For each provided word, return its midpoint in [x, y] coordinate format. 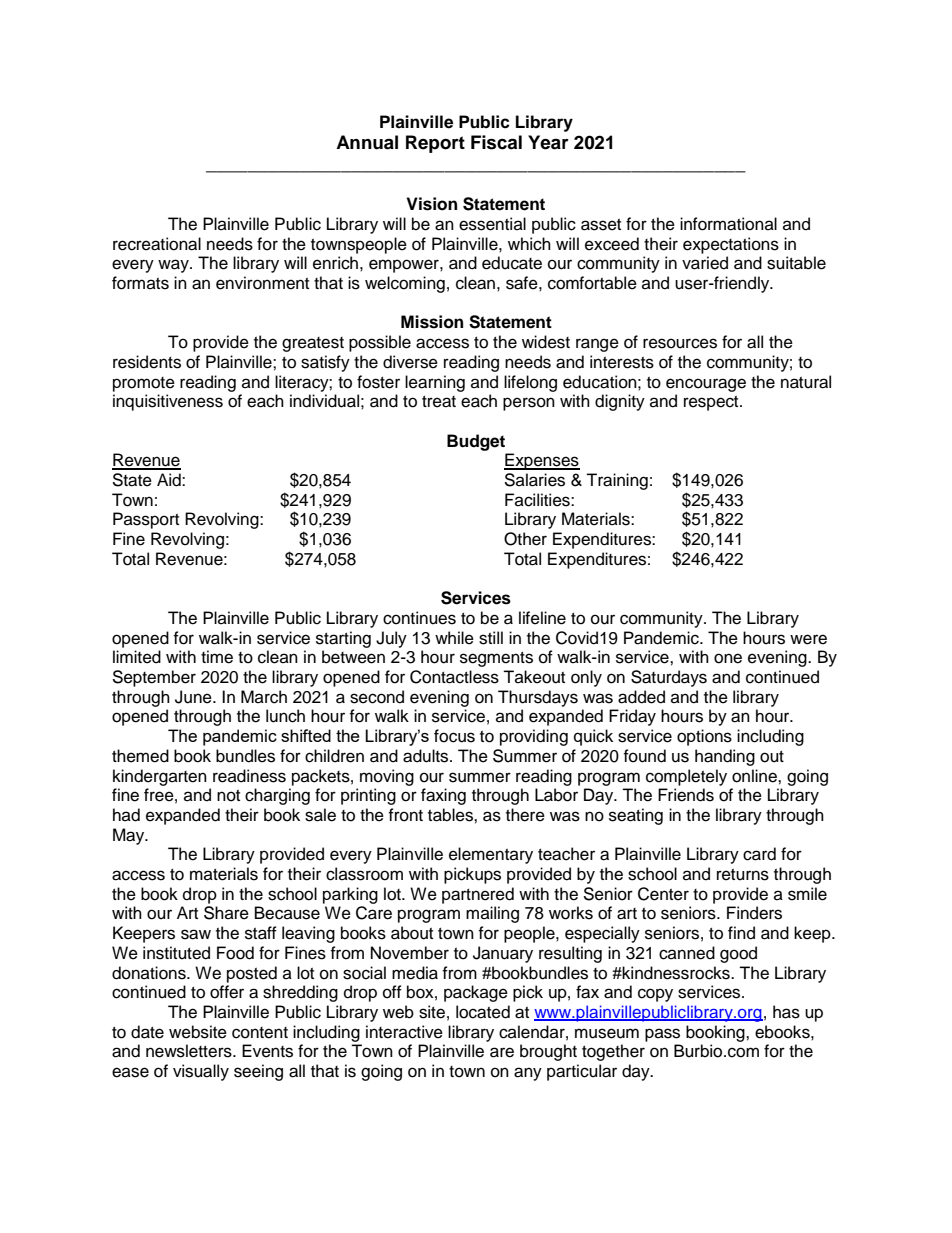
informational [728, 224]
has [786, 1012]
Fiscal [496, 142]
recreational [157, 244]
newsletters [190, 1051]
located [483, 1012]
